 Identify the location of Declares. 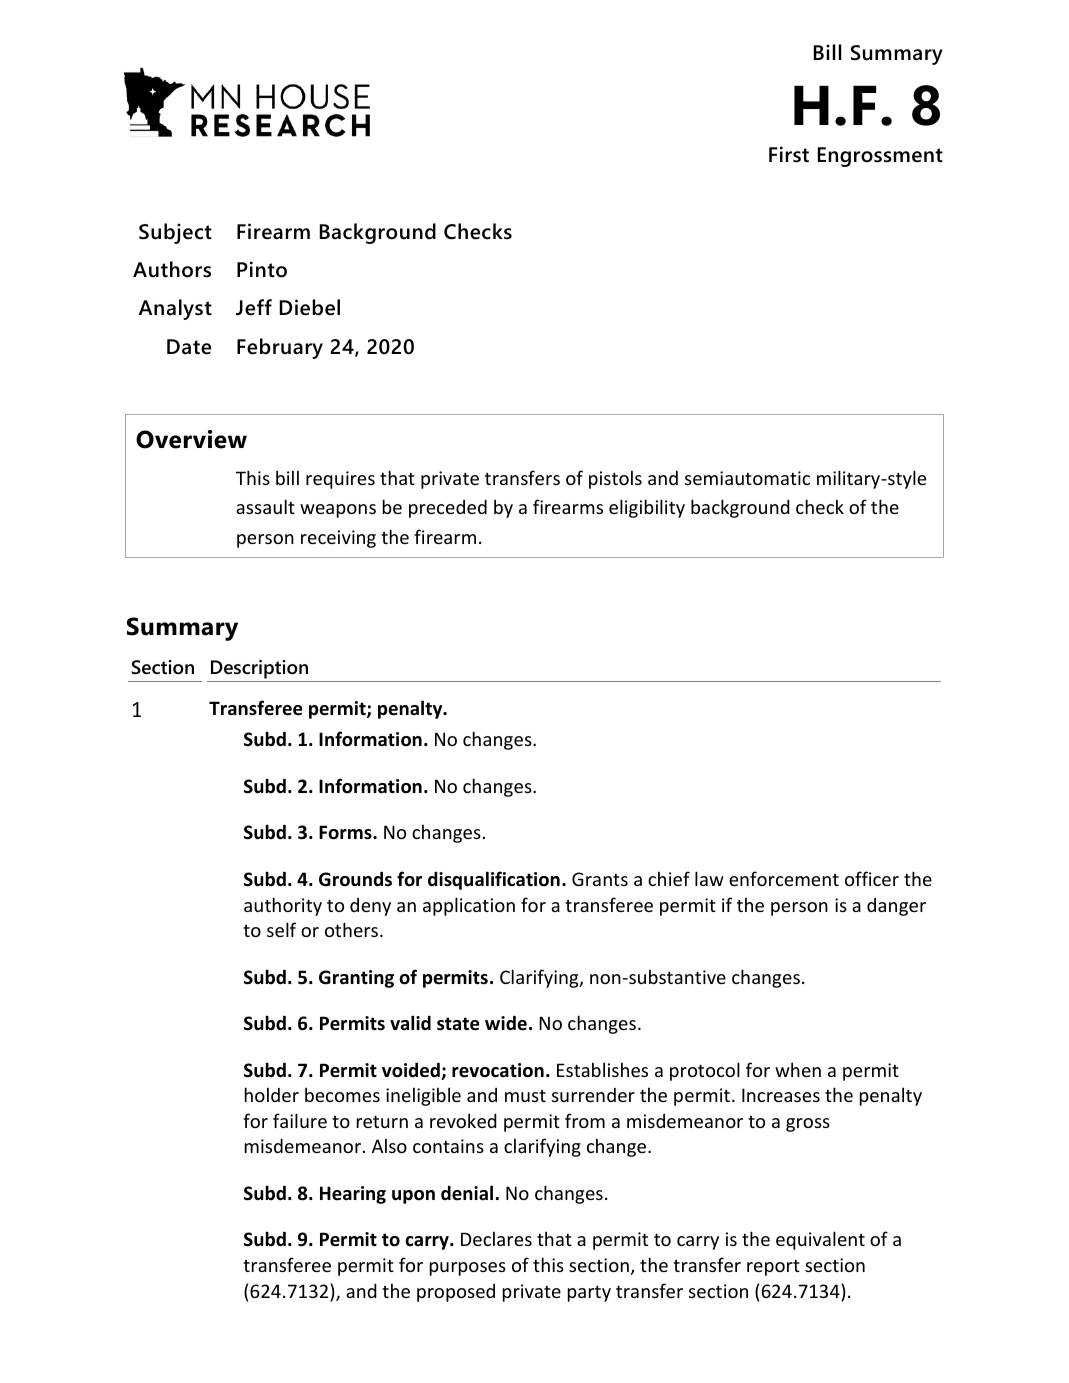
(496, 1238).
